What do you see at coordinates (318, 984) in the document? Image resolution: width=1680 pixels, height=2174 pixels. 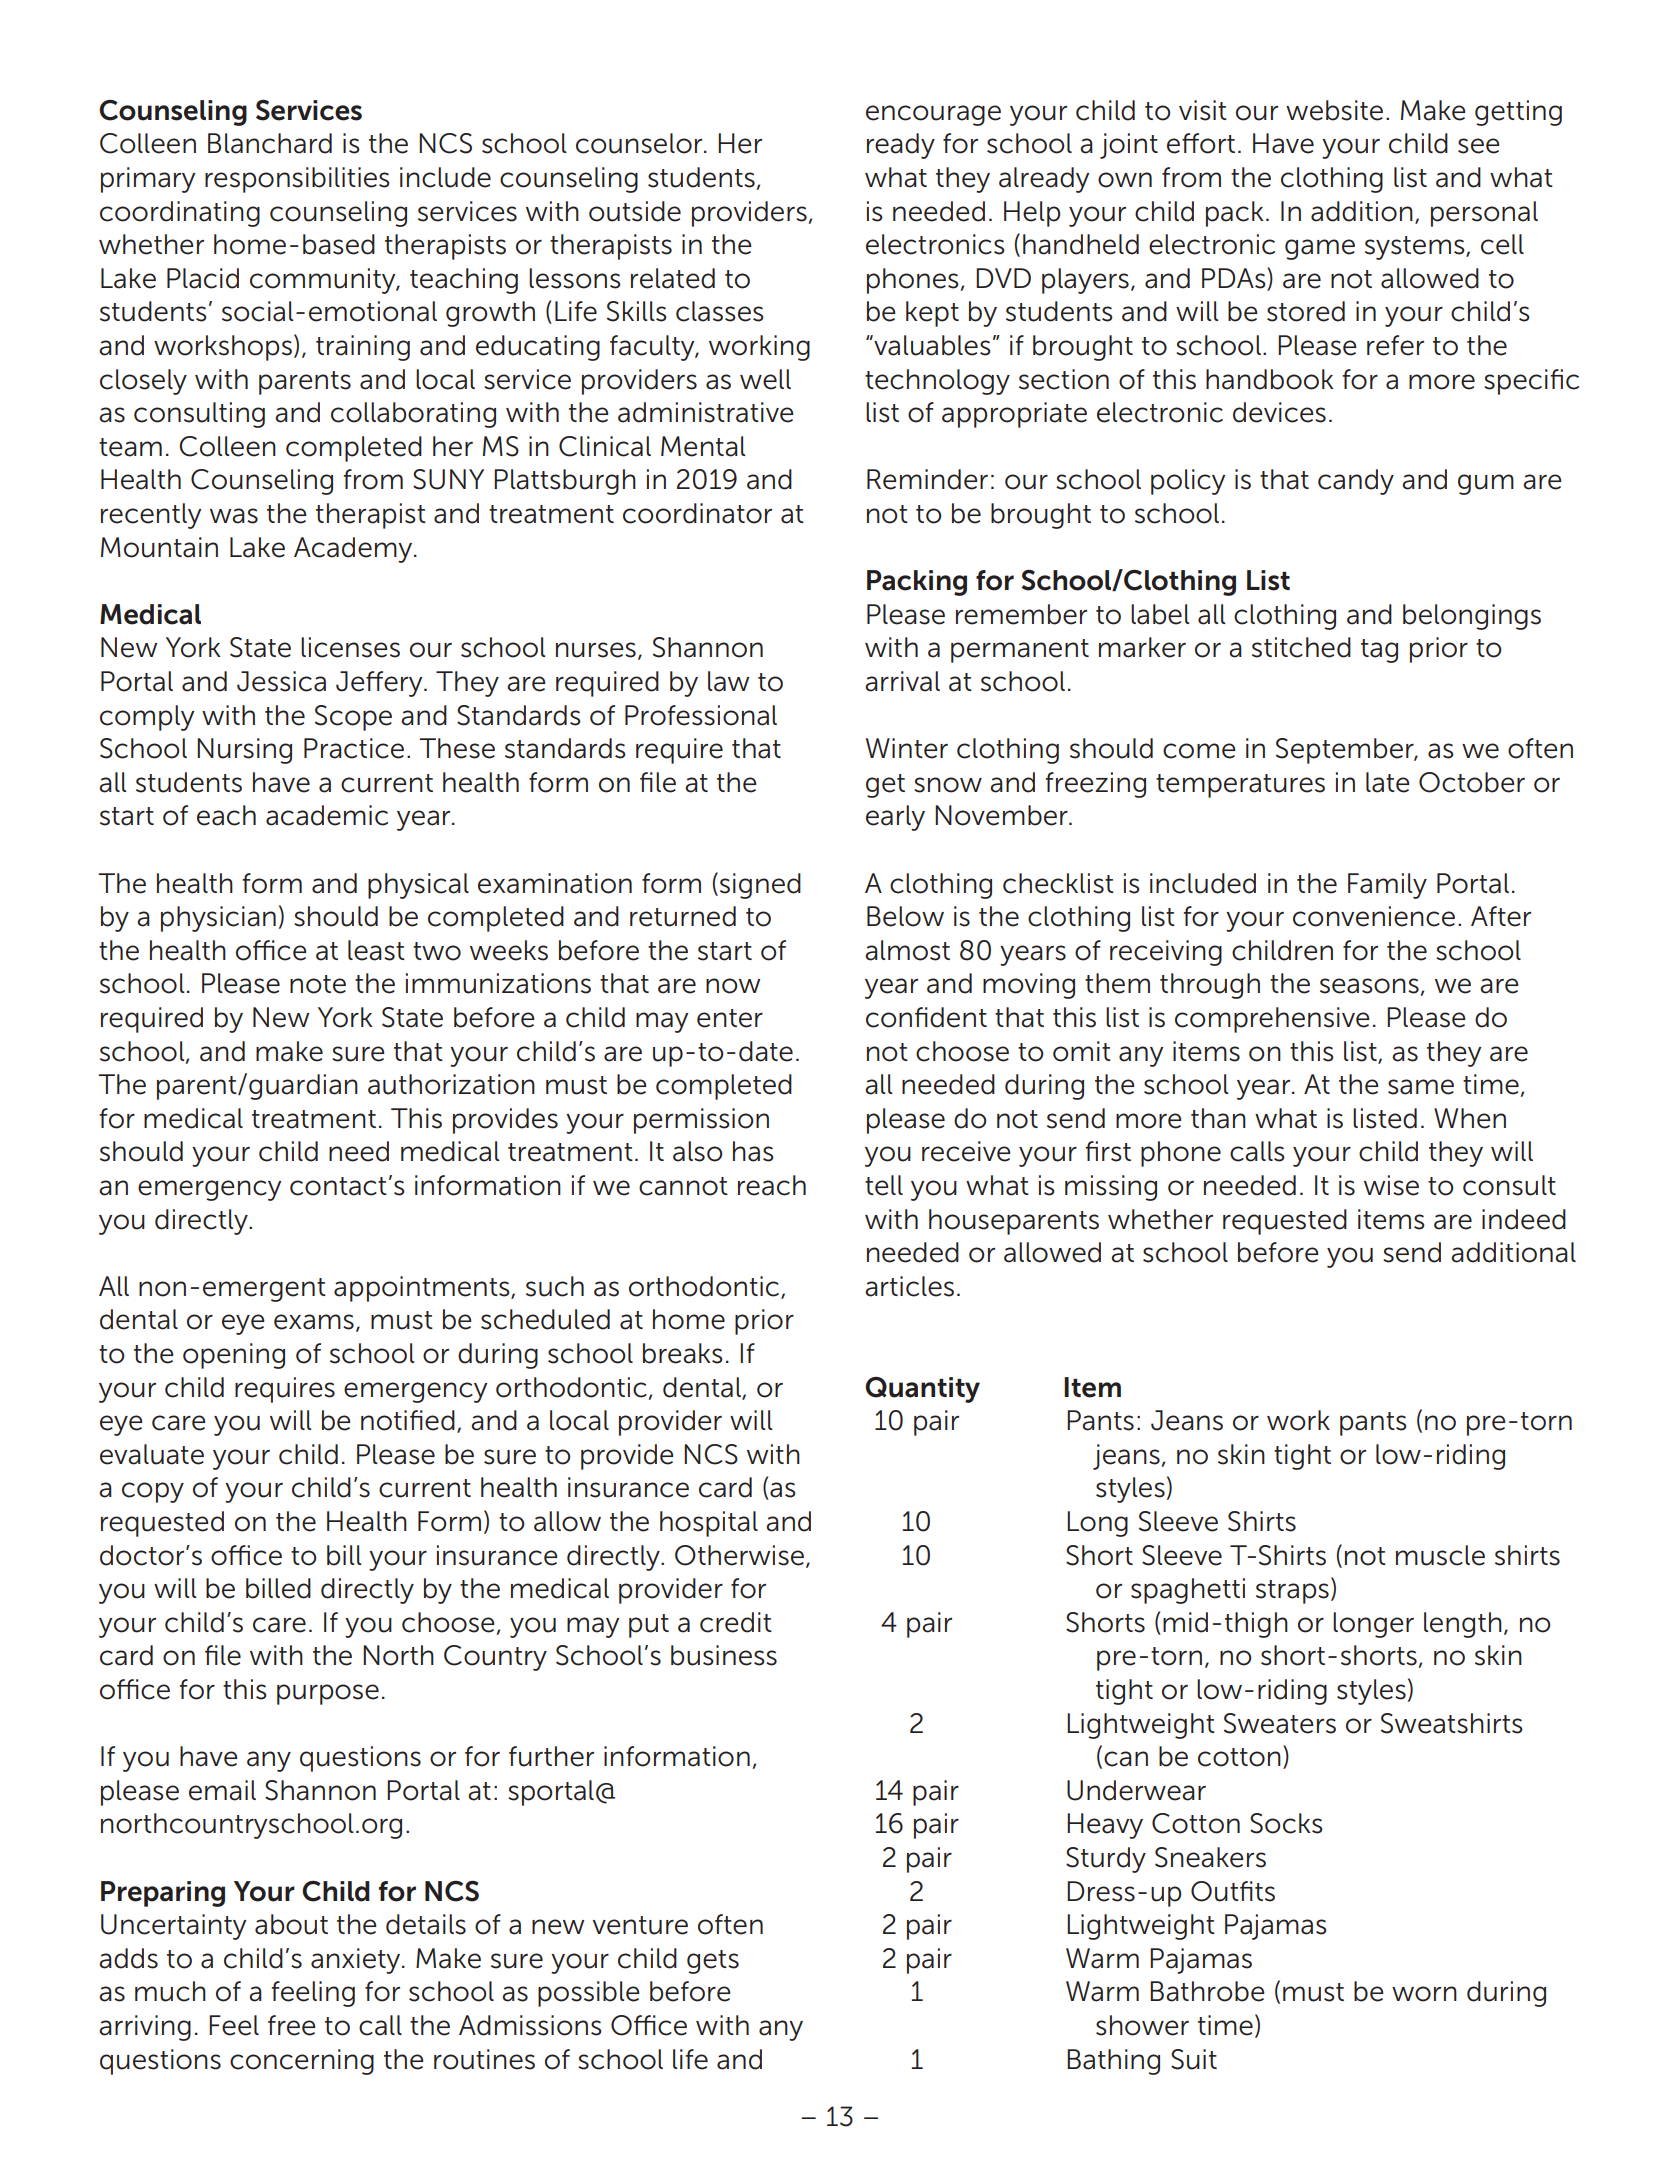 I see `note` at bounding box center [318, 984].
